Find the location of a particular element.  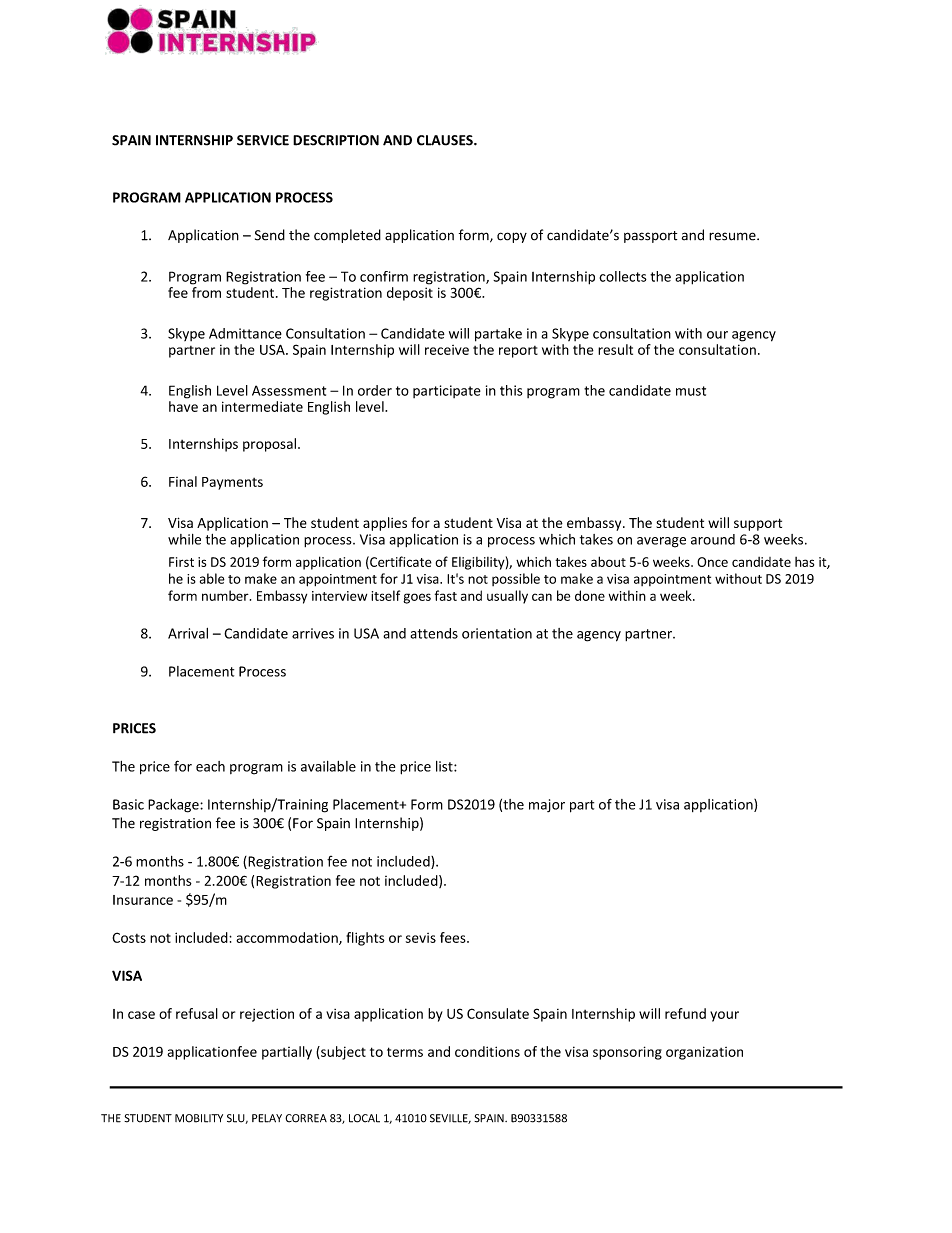

Once is located at coordinates (712, 562).
